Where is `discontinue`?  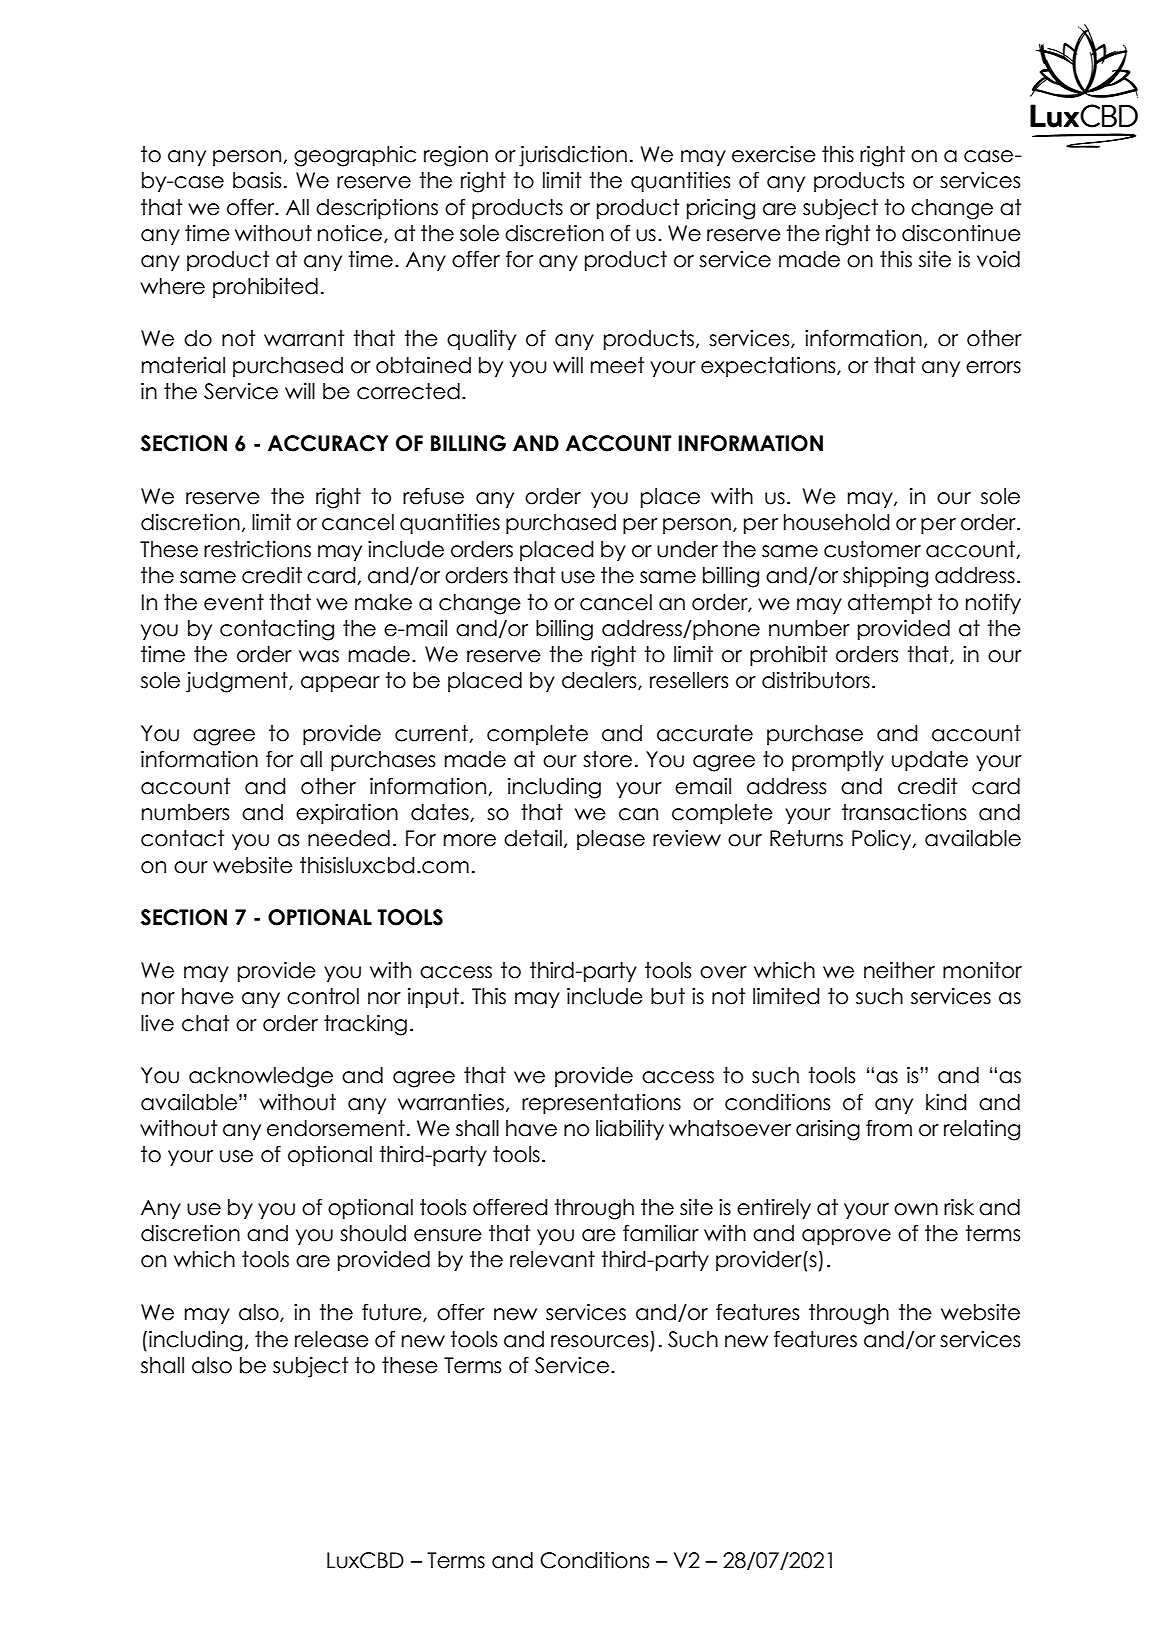 discontinue is located at coordinates (961, 233).
